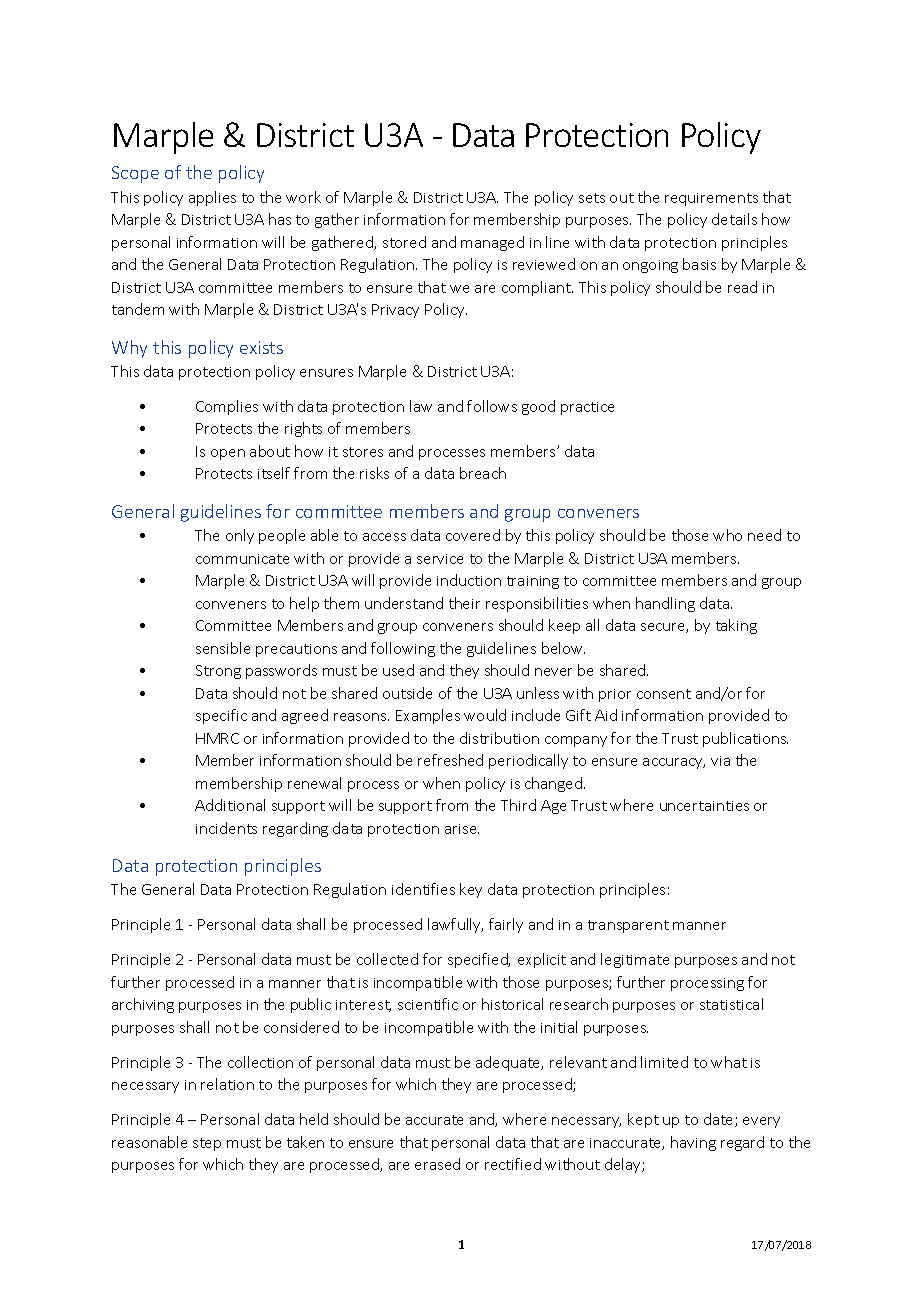  Describe the element at coordinates (711, 199) in the screenshot. I see `requirements` at that location.
